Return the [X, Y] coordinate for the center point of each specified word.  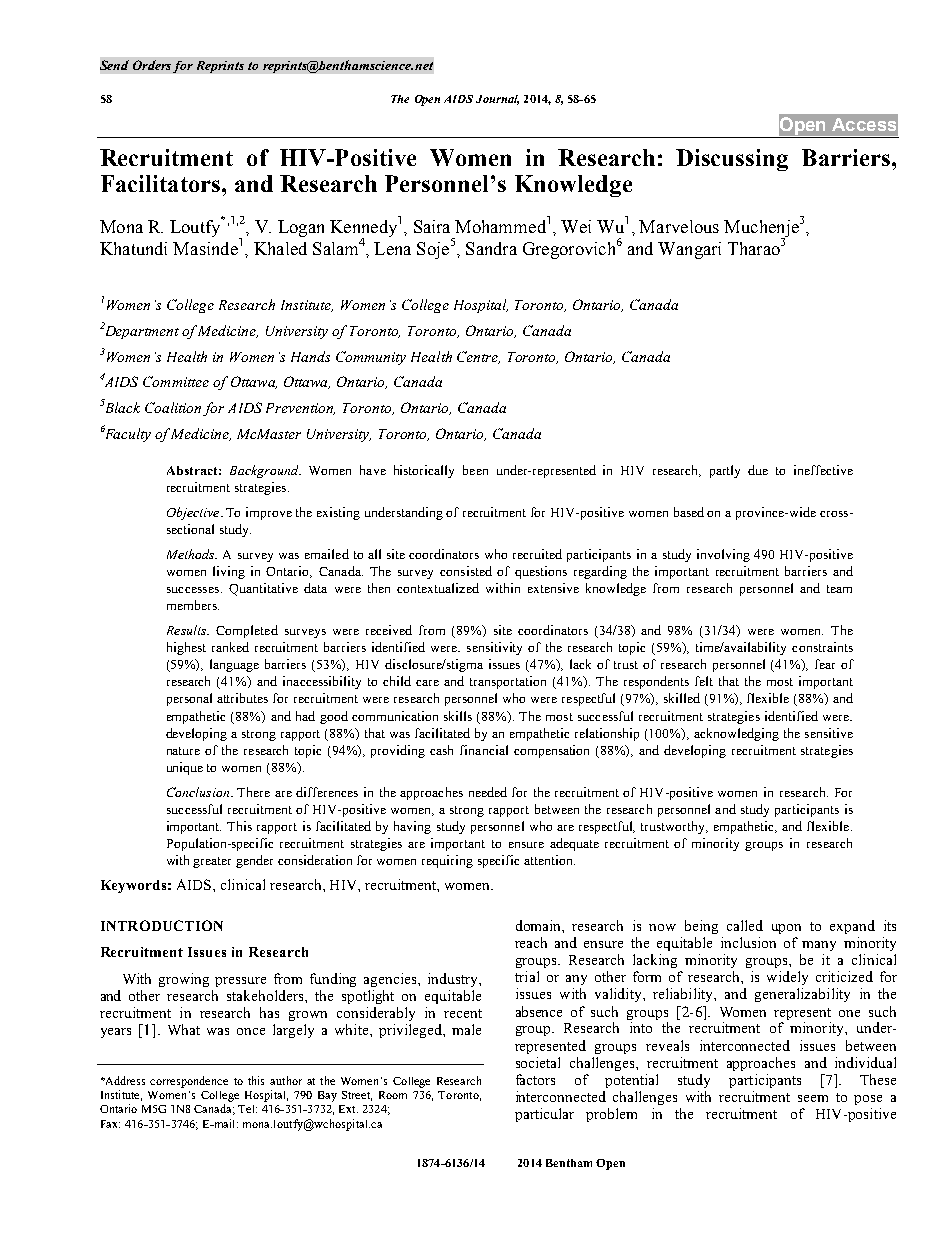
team [839, 589]
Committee [176, 381]
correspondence [189, 1082]
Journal [497, 100]
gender [254, 861]
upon [786, 929]
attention [549, 860]
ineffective [823, 470]
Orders [152, 65]
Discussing [732, 160]
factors [535, 1079]
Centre [478, 357]
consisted [466, 571]
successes [193, 590]
